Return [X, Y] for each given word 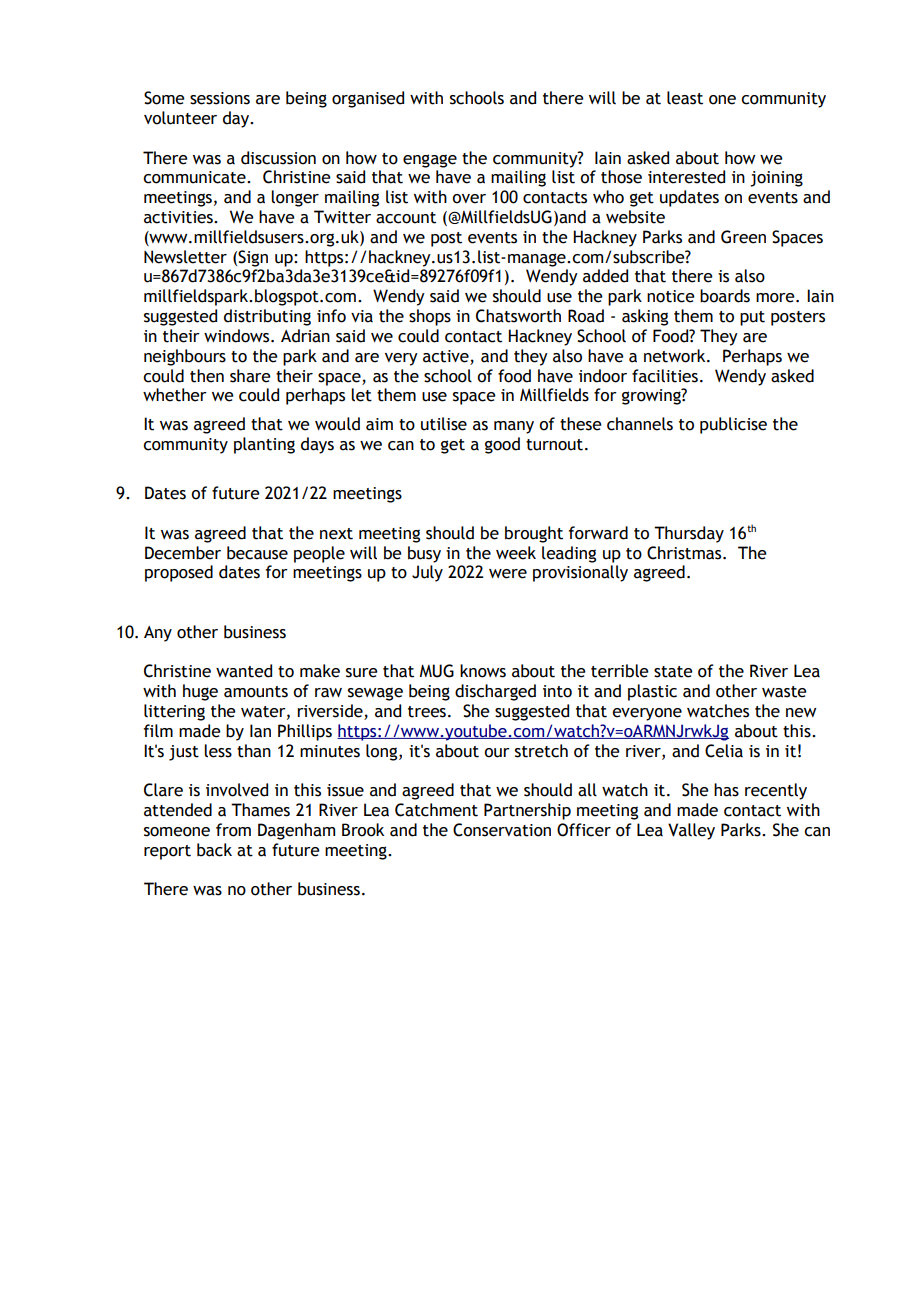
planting [264, 445]
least [685, 98]
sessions [220, 98]
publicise [733, 425]
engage [430, 161]
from [233, 830]
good [502, 445]
